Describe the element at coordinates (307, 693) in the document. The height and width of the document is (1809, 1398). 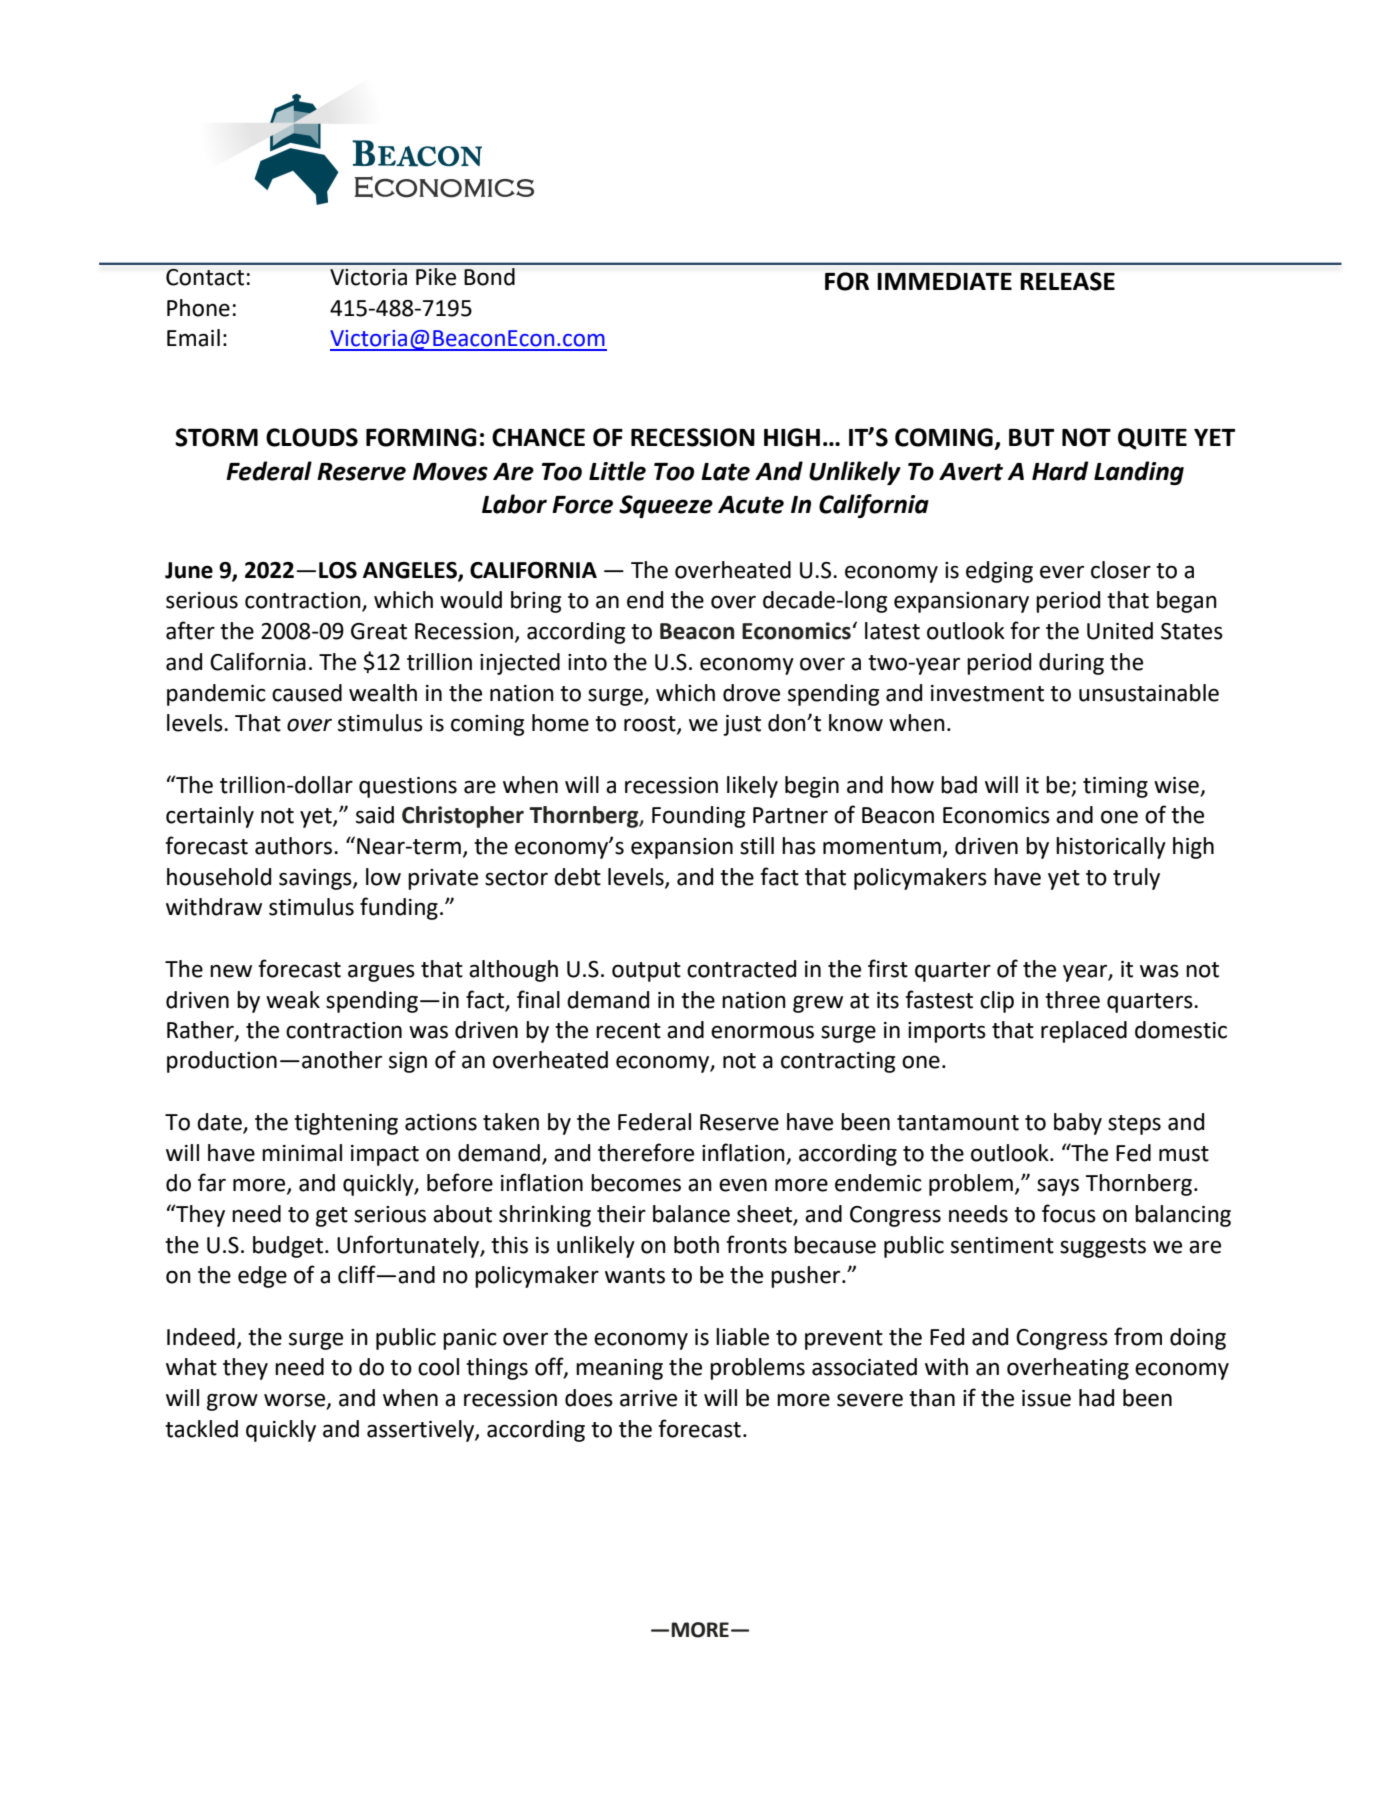
I see `caused` at that location.
